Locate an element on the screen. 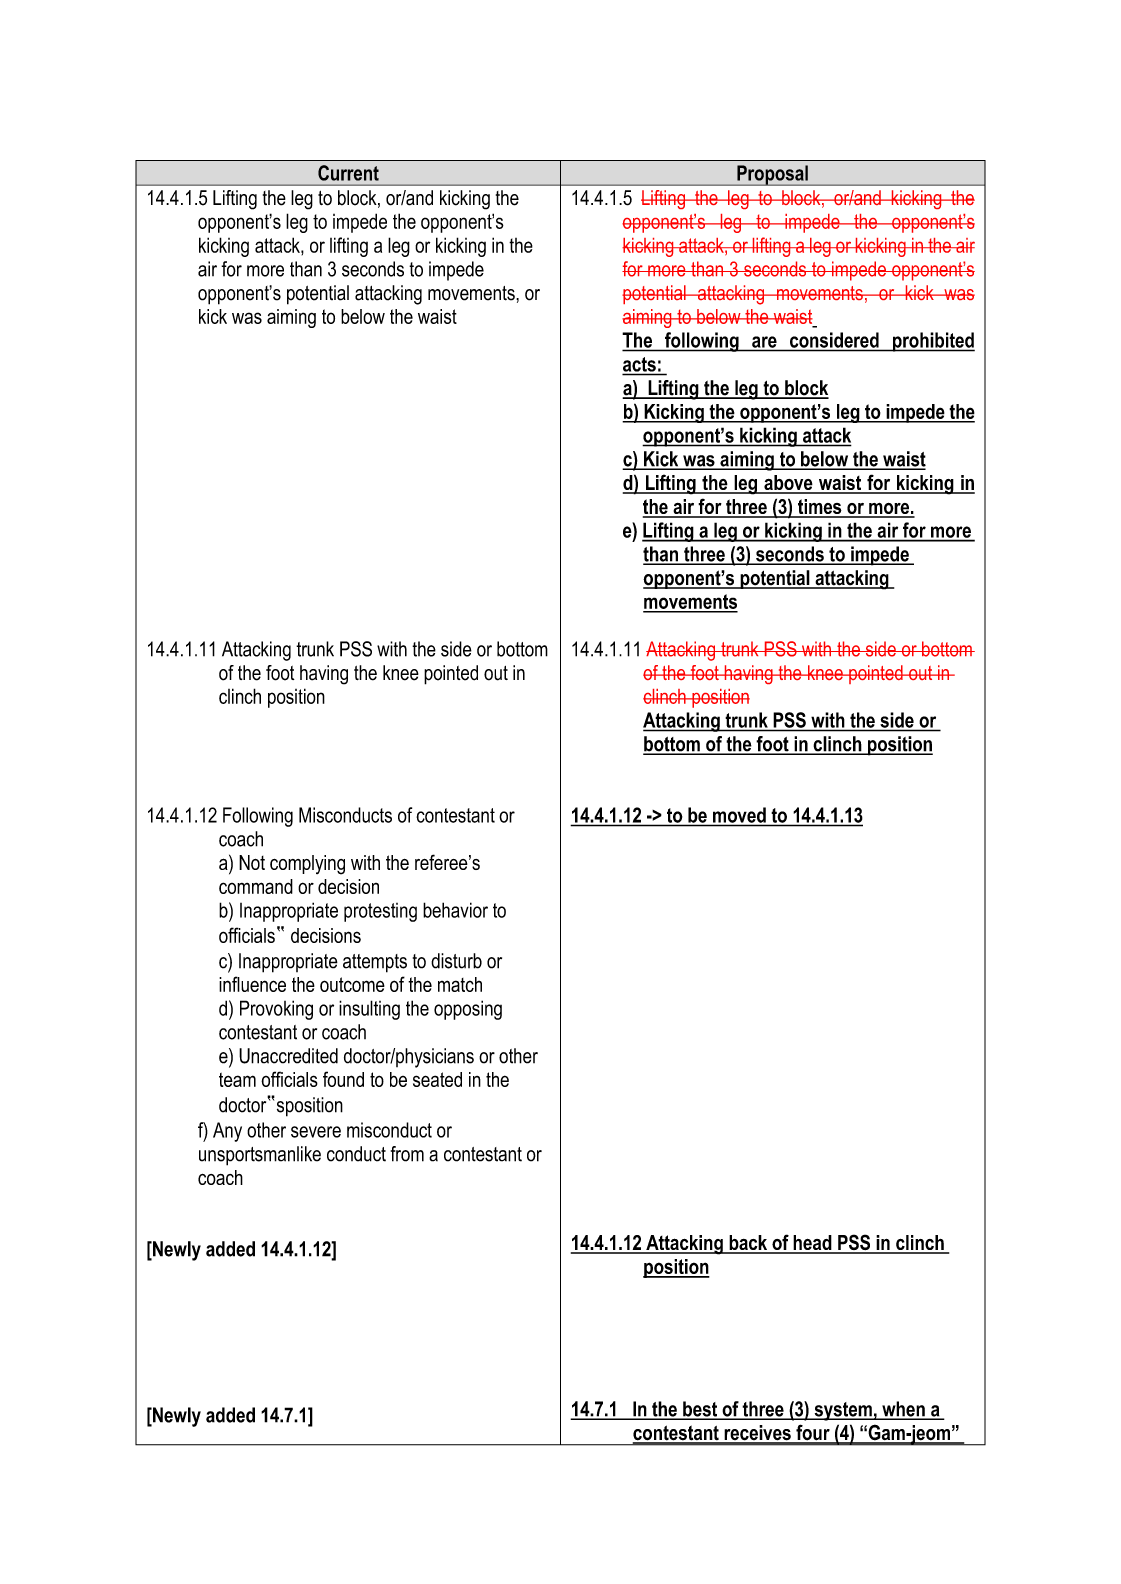 This screenshot has height=1584, width=1121. Proposal is located at coordinates (772, 175).
